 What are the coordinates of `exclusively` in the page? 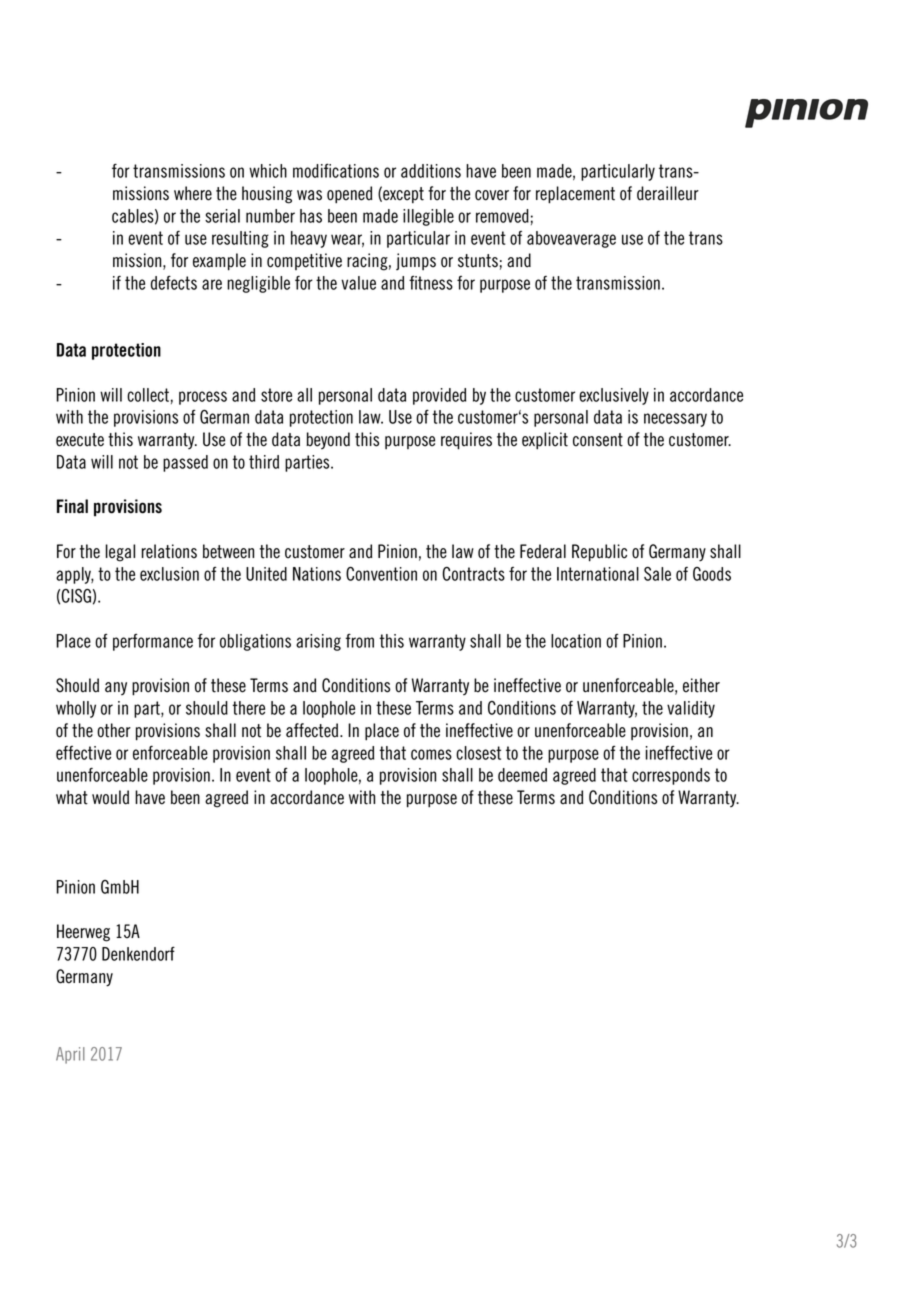 It's located at (614, 396).
